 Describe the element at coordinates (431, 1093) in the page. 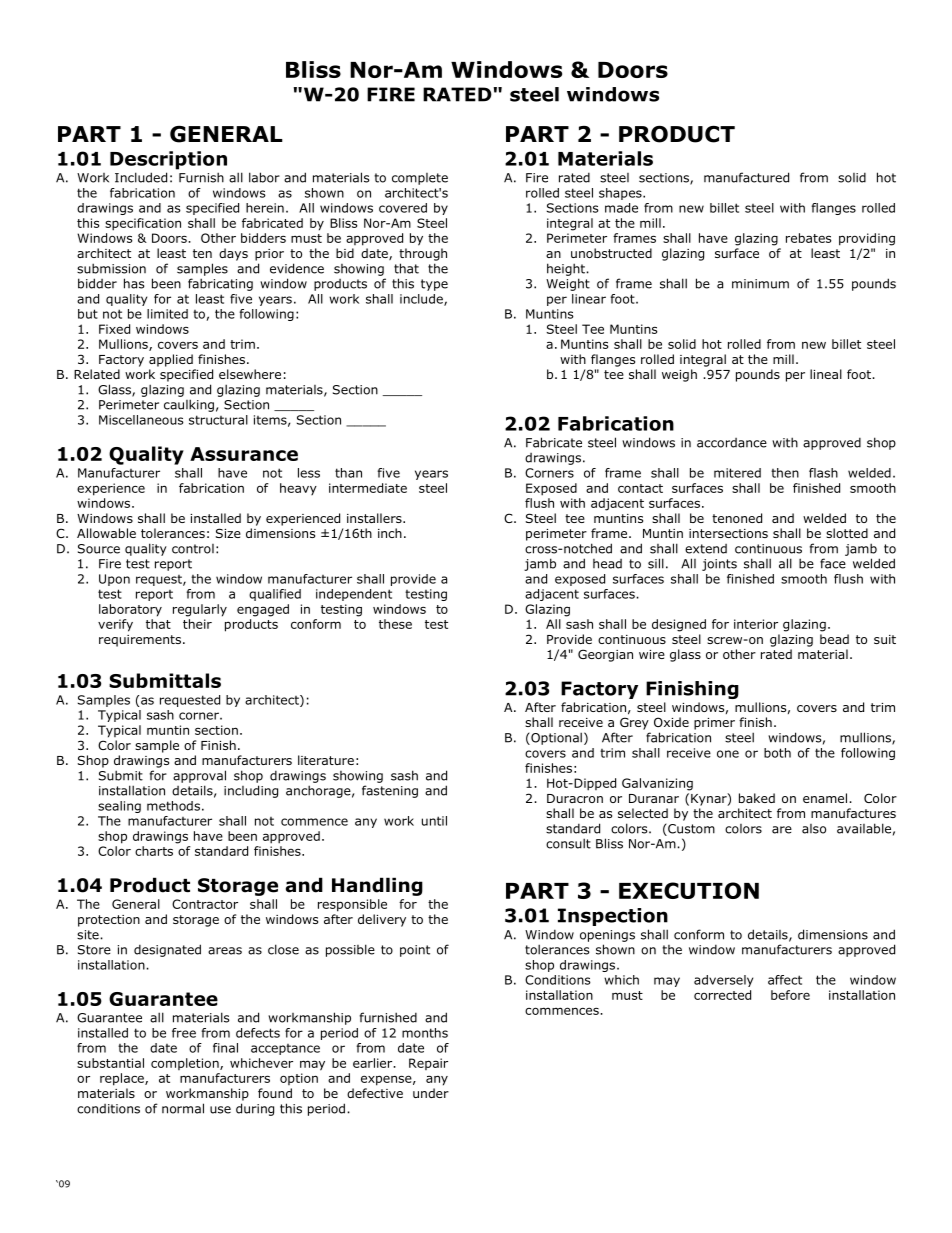

I see `under` at that location.
